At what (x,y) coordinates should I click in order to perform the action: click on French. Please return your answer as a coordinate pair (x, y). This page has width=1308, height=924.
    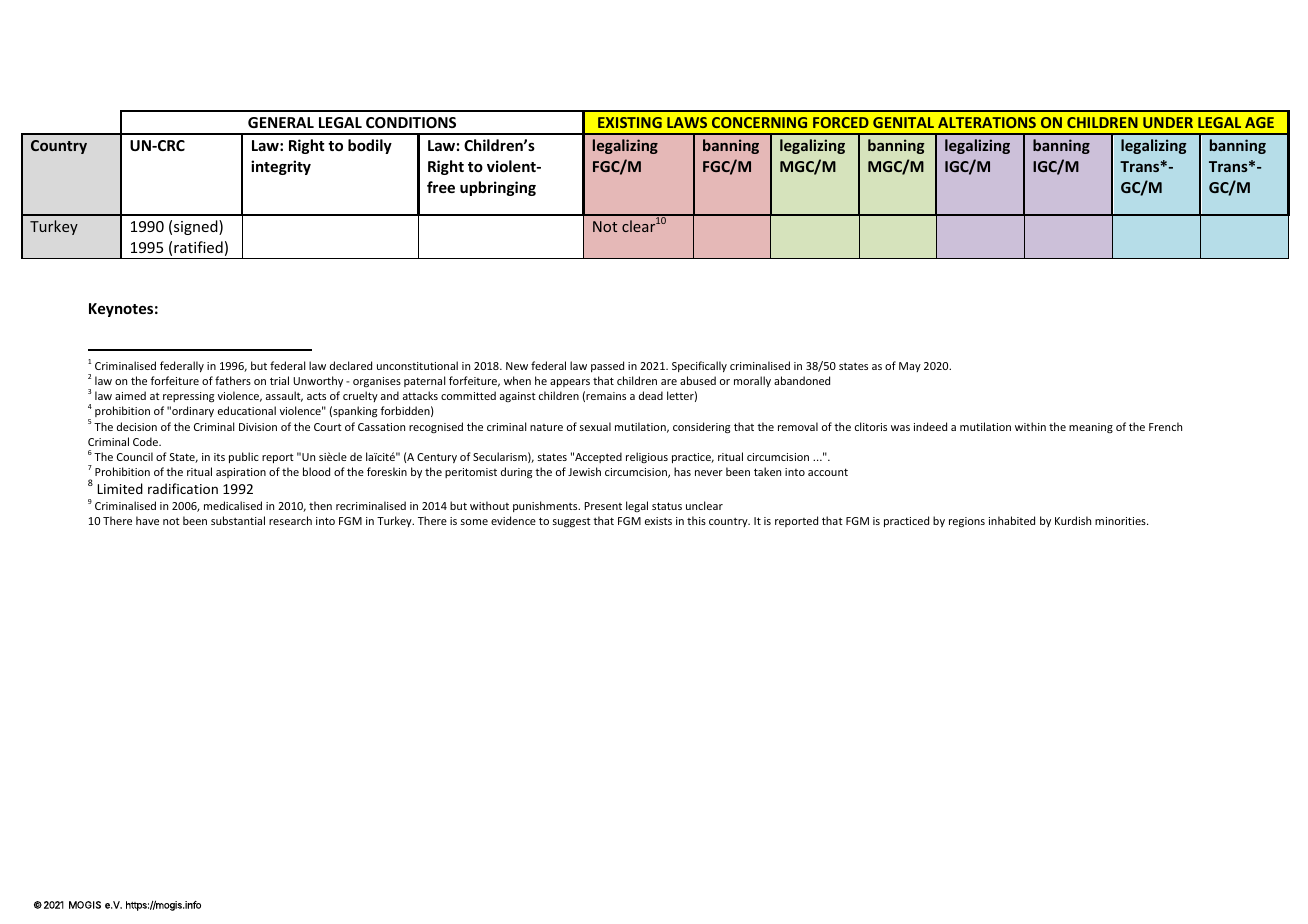
    Looking at the image, I should click on (1165, 426).
